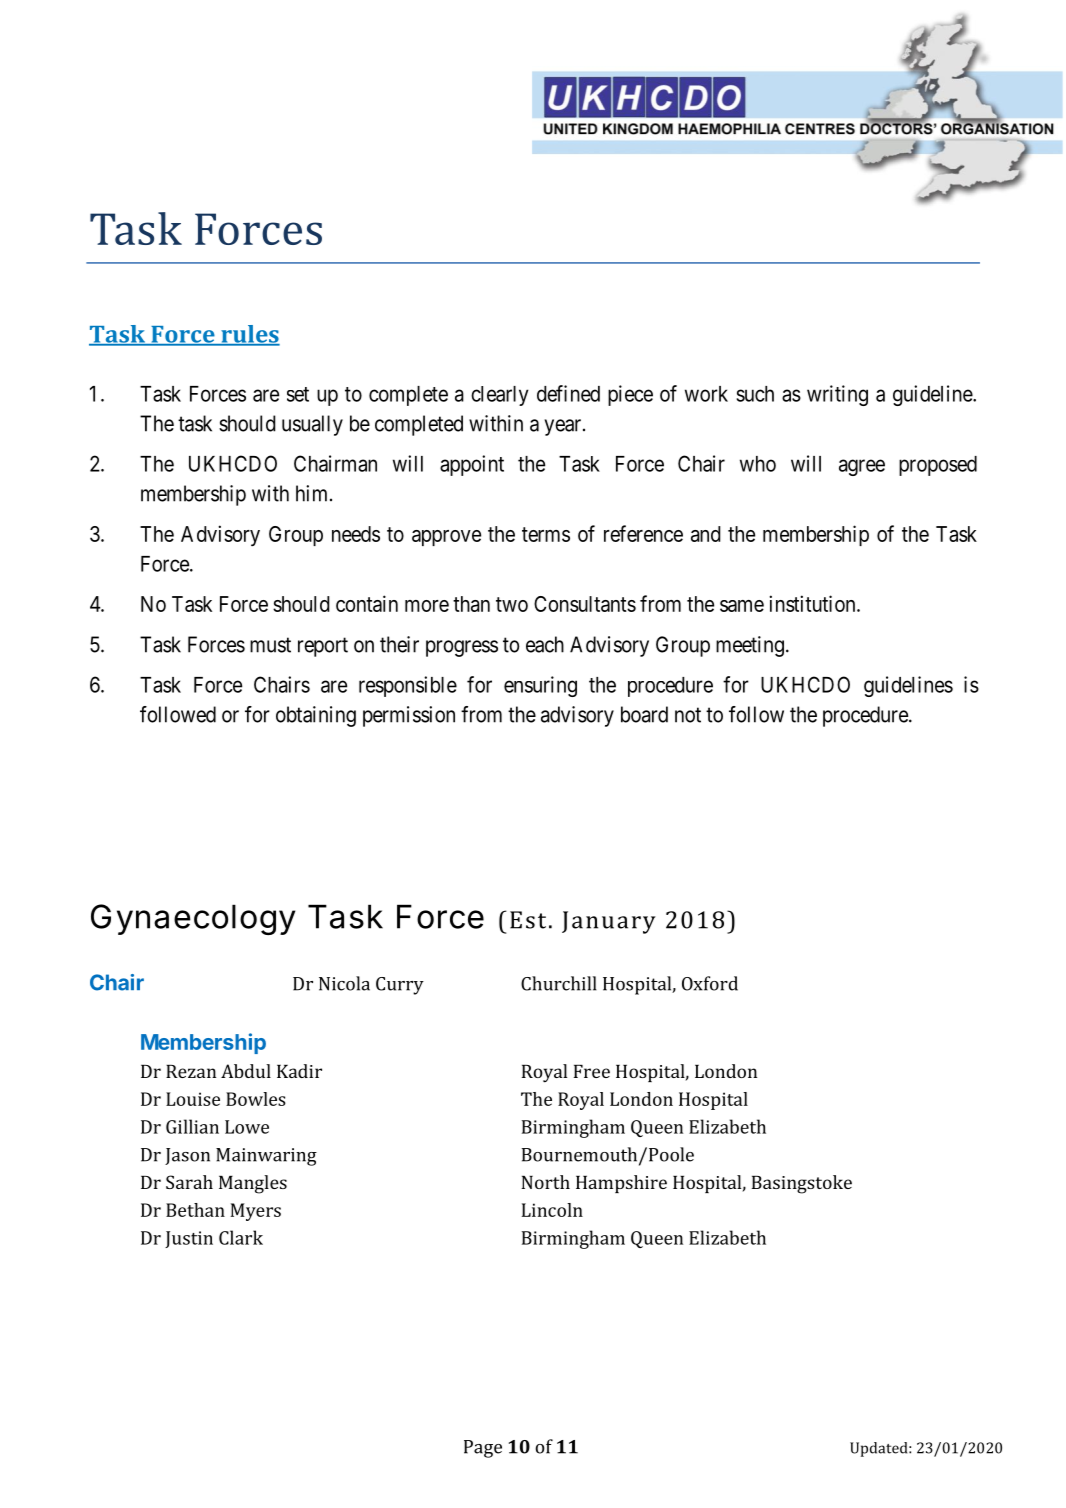 Image resolution: width=1066 pixels, height=1508 pixels. Describe the element at coordinates (568, 393) in the document. I see `defined` at that location.
